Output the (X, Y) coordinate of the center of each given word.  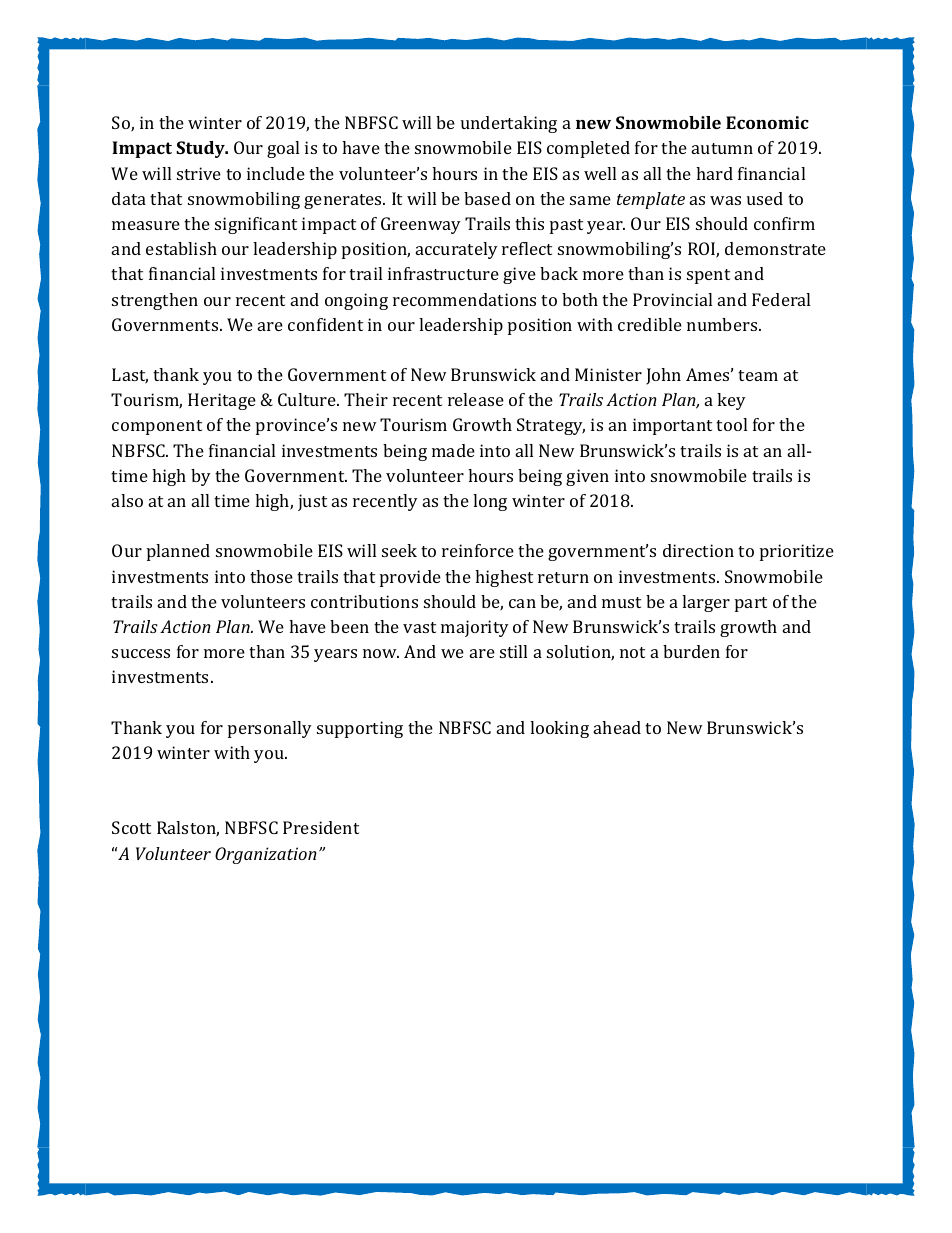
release (476, 399)
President (321, 827)
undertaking (509, 124)
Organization (266, 855)
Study (201, 149)
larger (706, 603)
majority (475, 628)
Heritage (222, 401)
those (271, 576)
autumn (722, 148)
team (758, 375)
